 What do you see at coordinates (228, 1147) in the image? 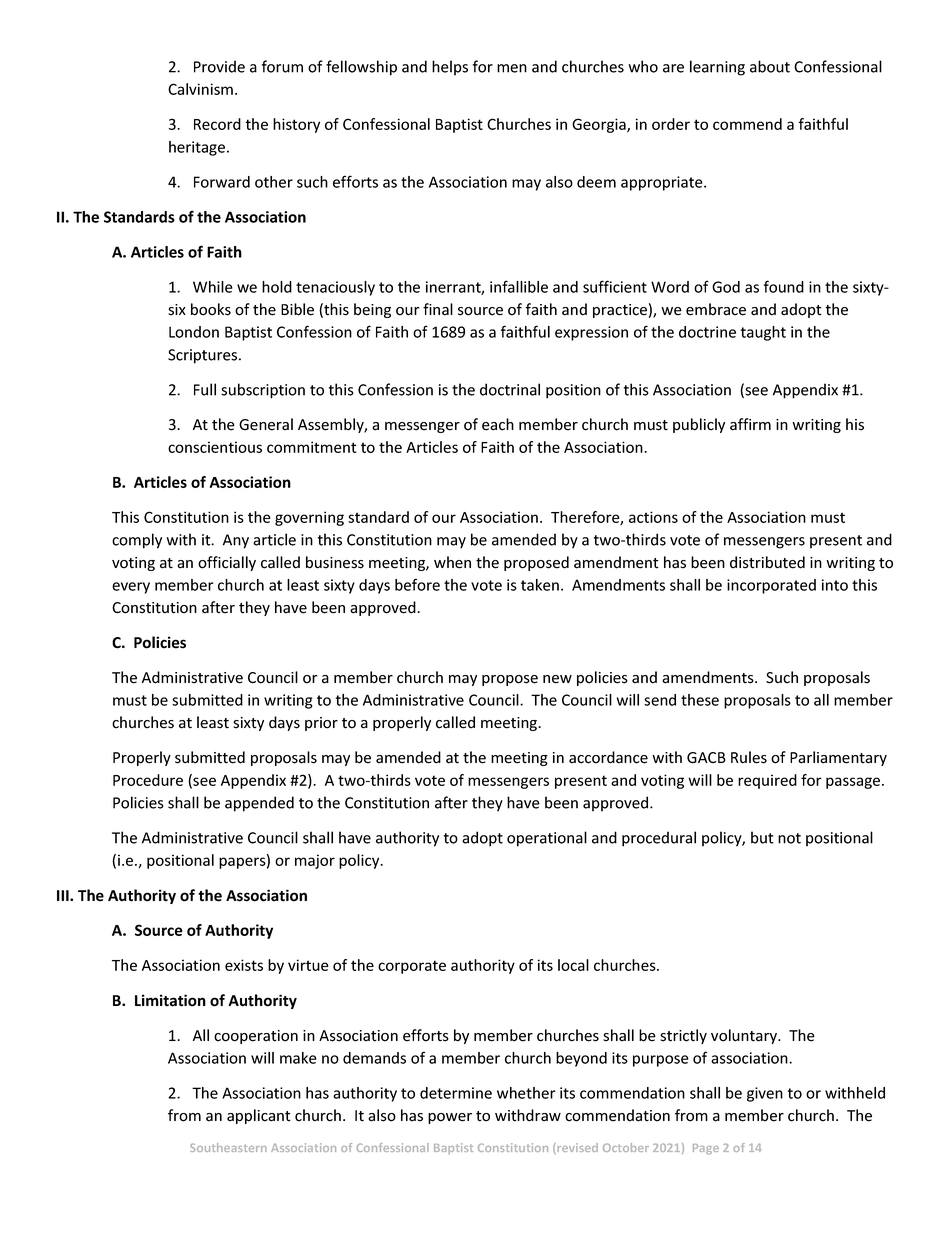
I see `Southeastern` at bounding box center [228, 1147].
